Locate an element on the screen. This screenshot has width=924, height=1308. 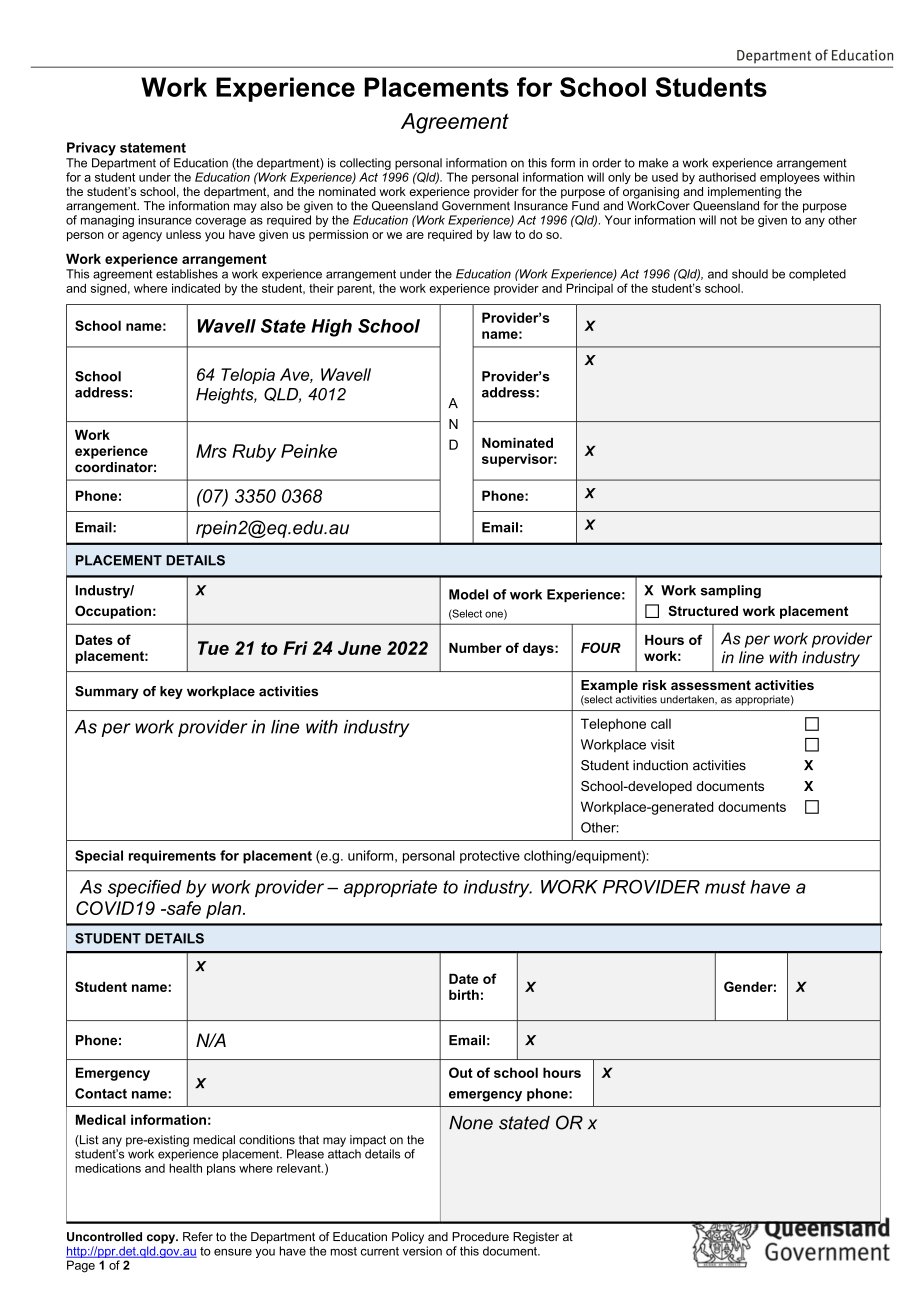
must is located at coordinates (725, 887).
